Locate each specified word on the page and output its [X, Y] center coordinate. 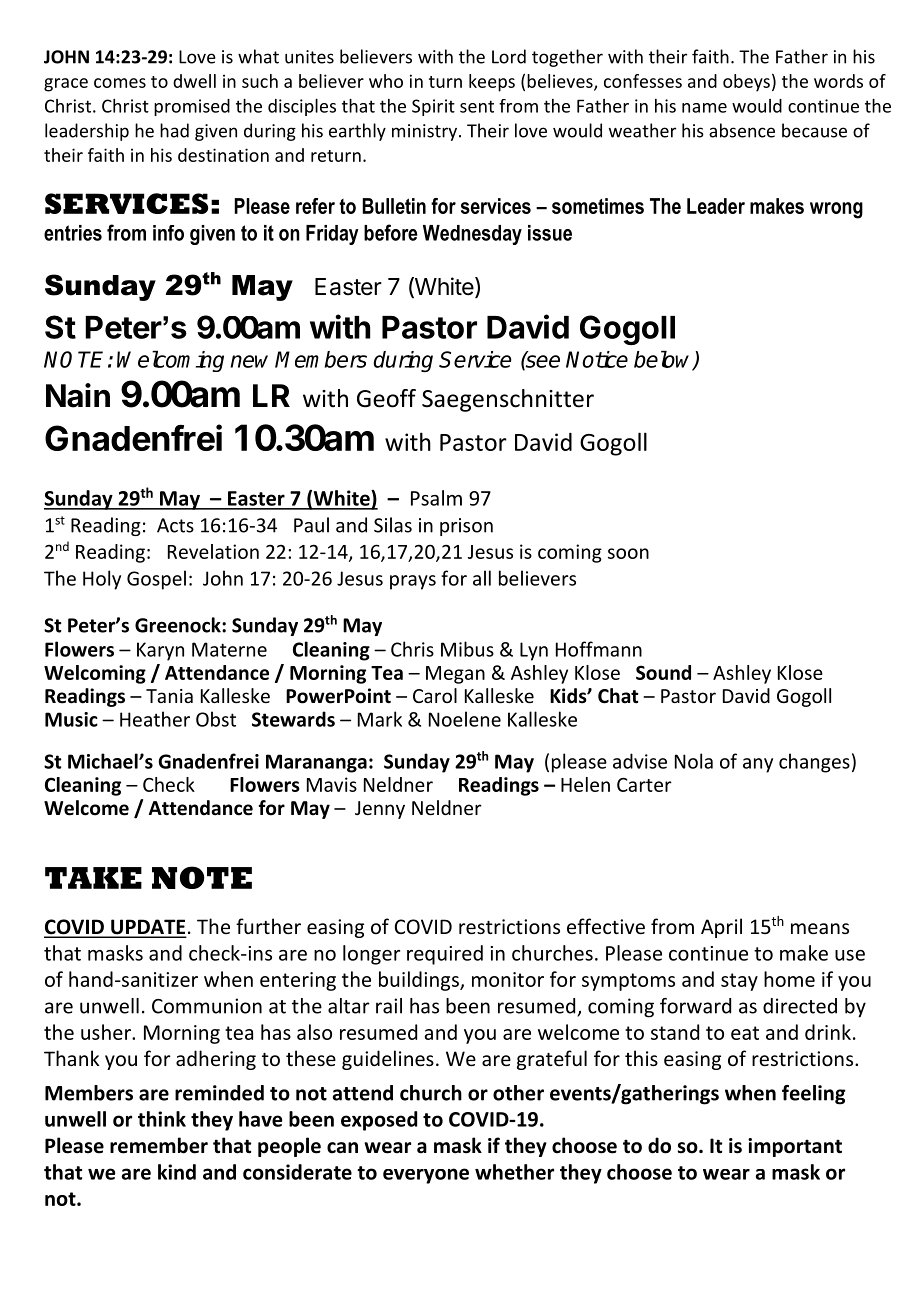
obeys [746, 83]
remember [159, 1145]
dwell [194, 81]
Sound [663, 672]
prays [413, 582]
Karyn [160, 651]
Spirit [433, 107]
